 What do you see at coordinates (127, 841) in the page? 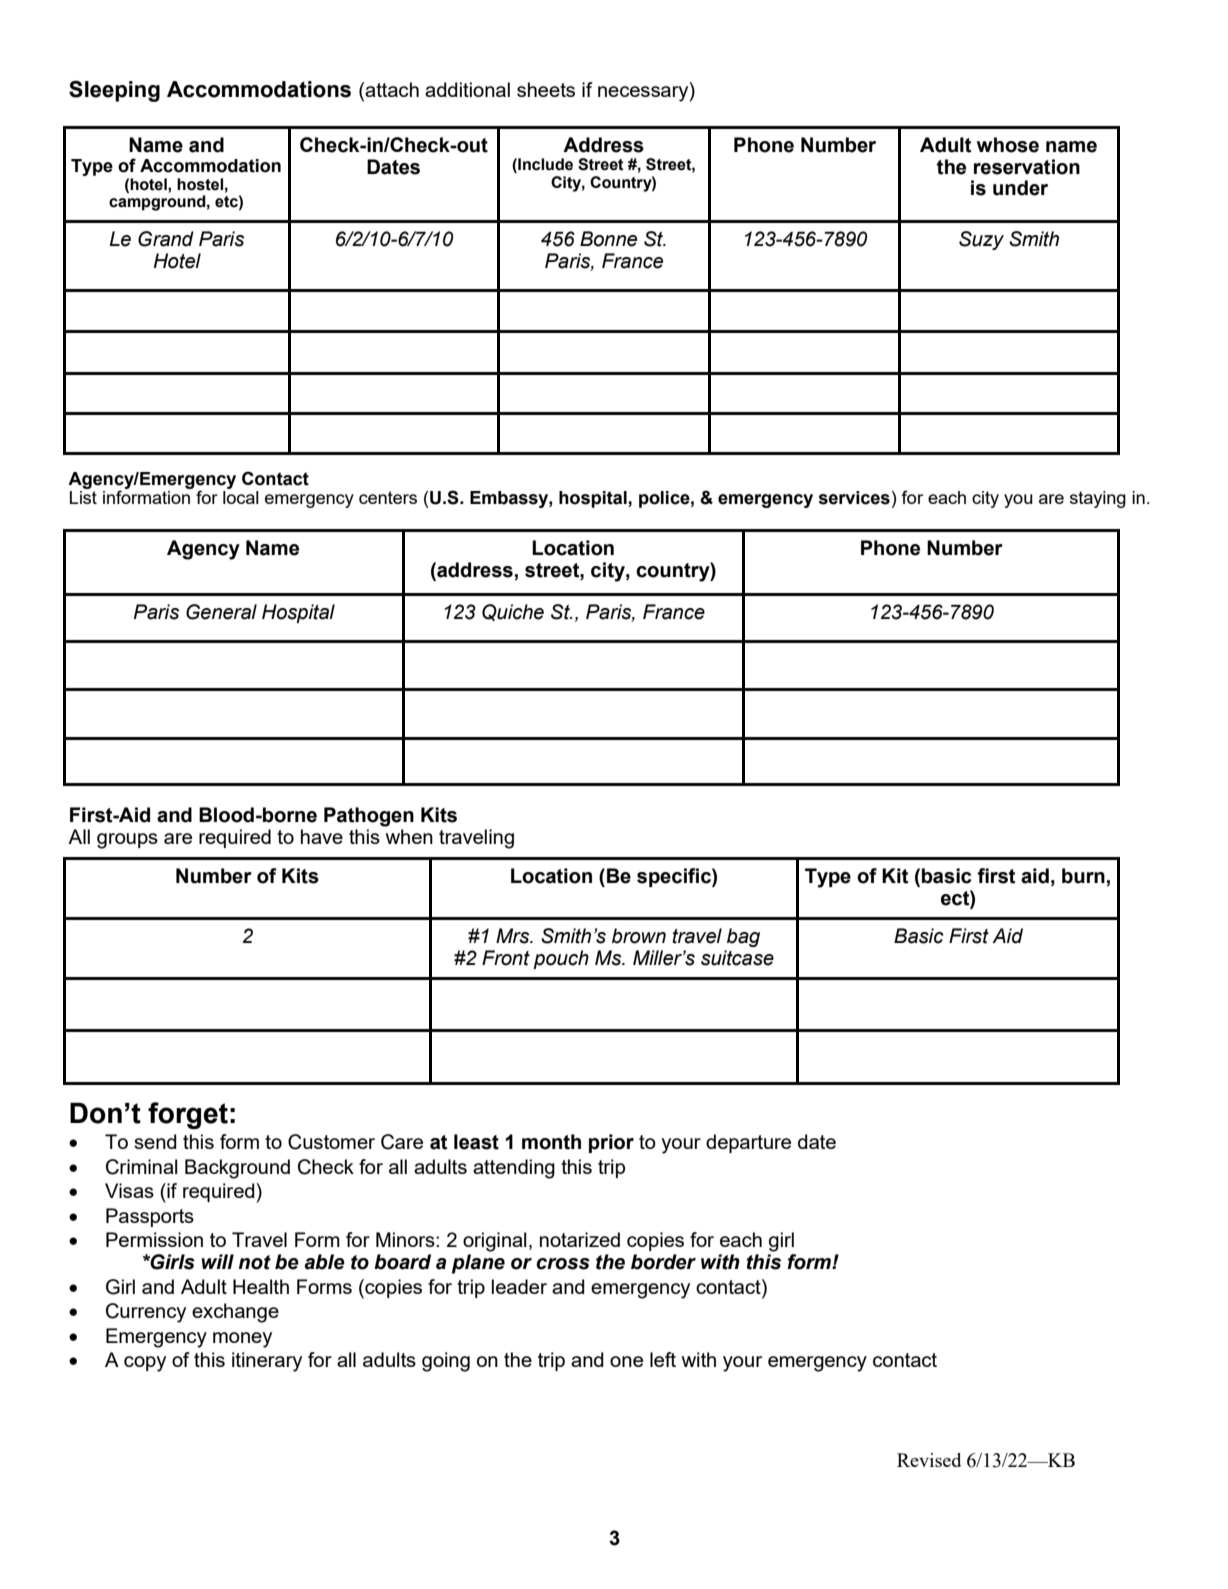
I see `groups` at bounding box center [127, 841].
